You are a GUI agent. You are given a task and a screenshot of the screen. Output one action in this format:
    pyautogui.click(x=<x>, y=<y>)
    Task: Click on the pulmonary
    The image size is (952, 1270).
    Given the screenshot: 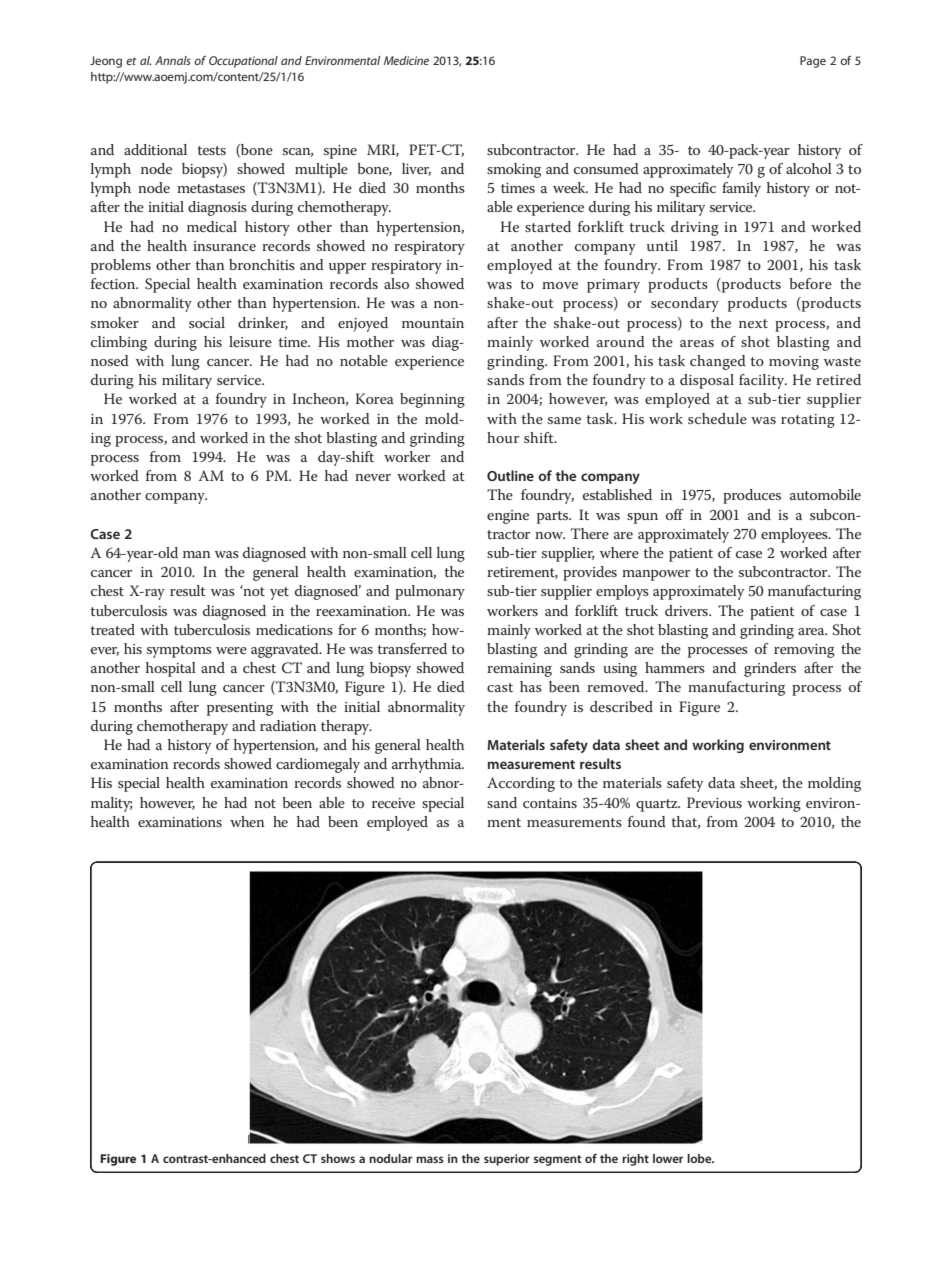 What is the action you would take?
    pyautogui.click(x=430, y=592)
